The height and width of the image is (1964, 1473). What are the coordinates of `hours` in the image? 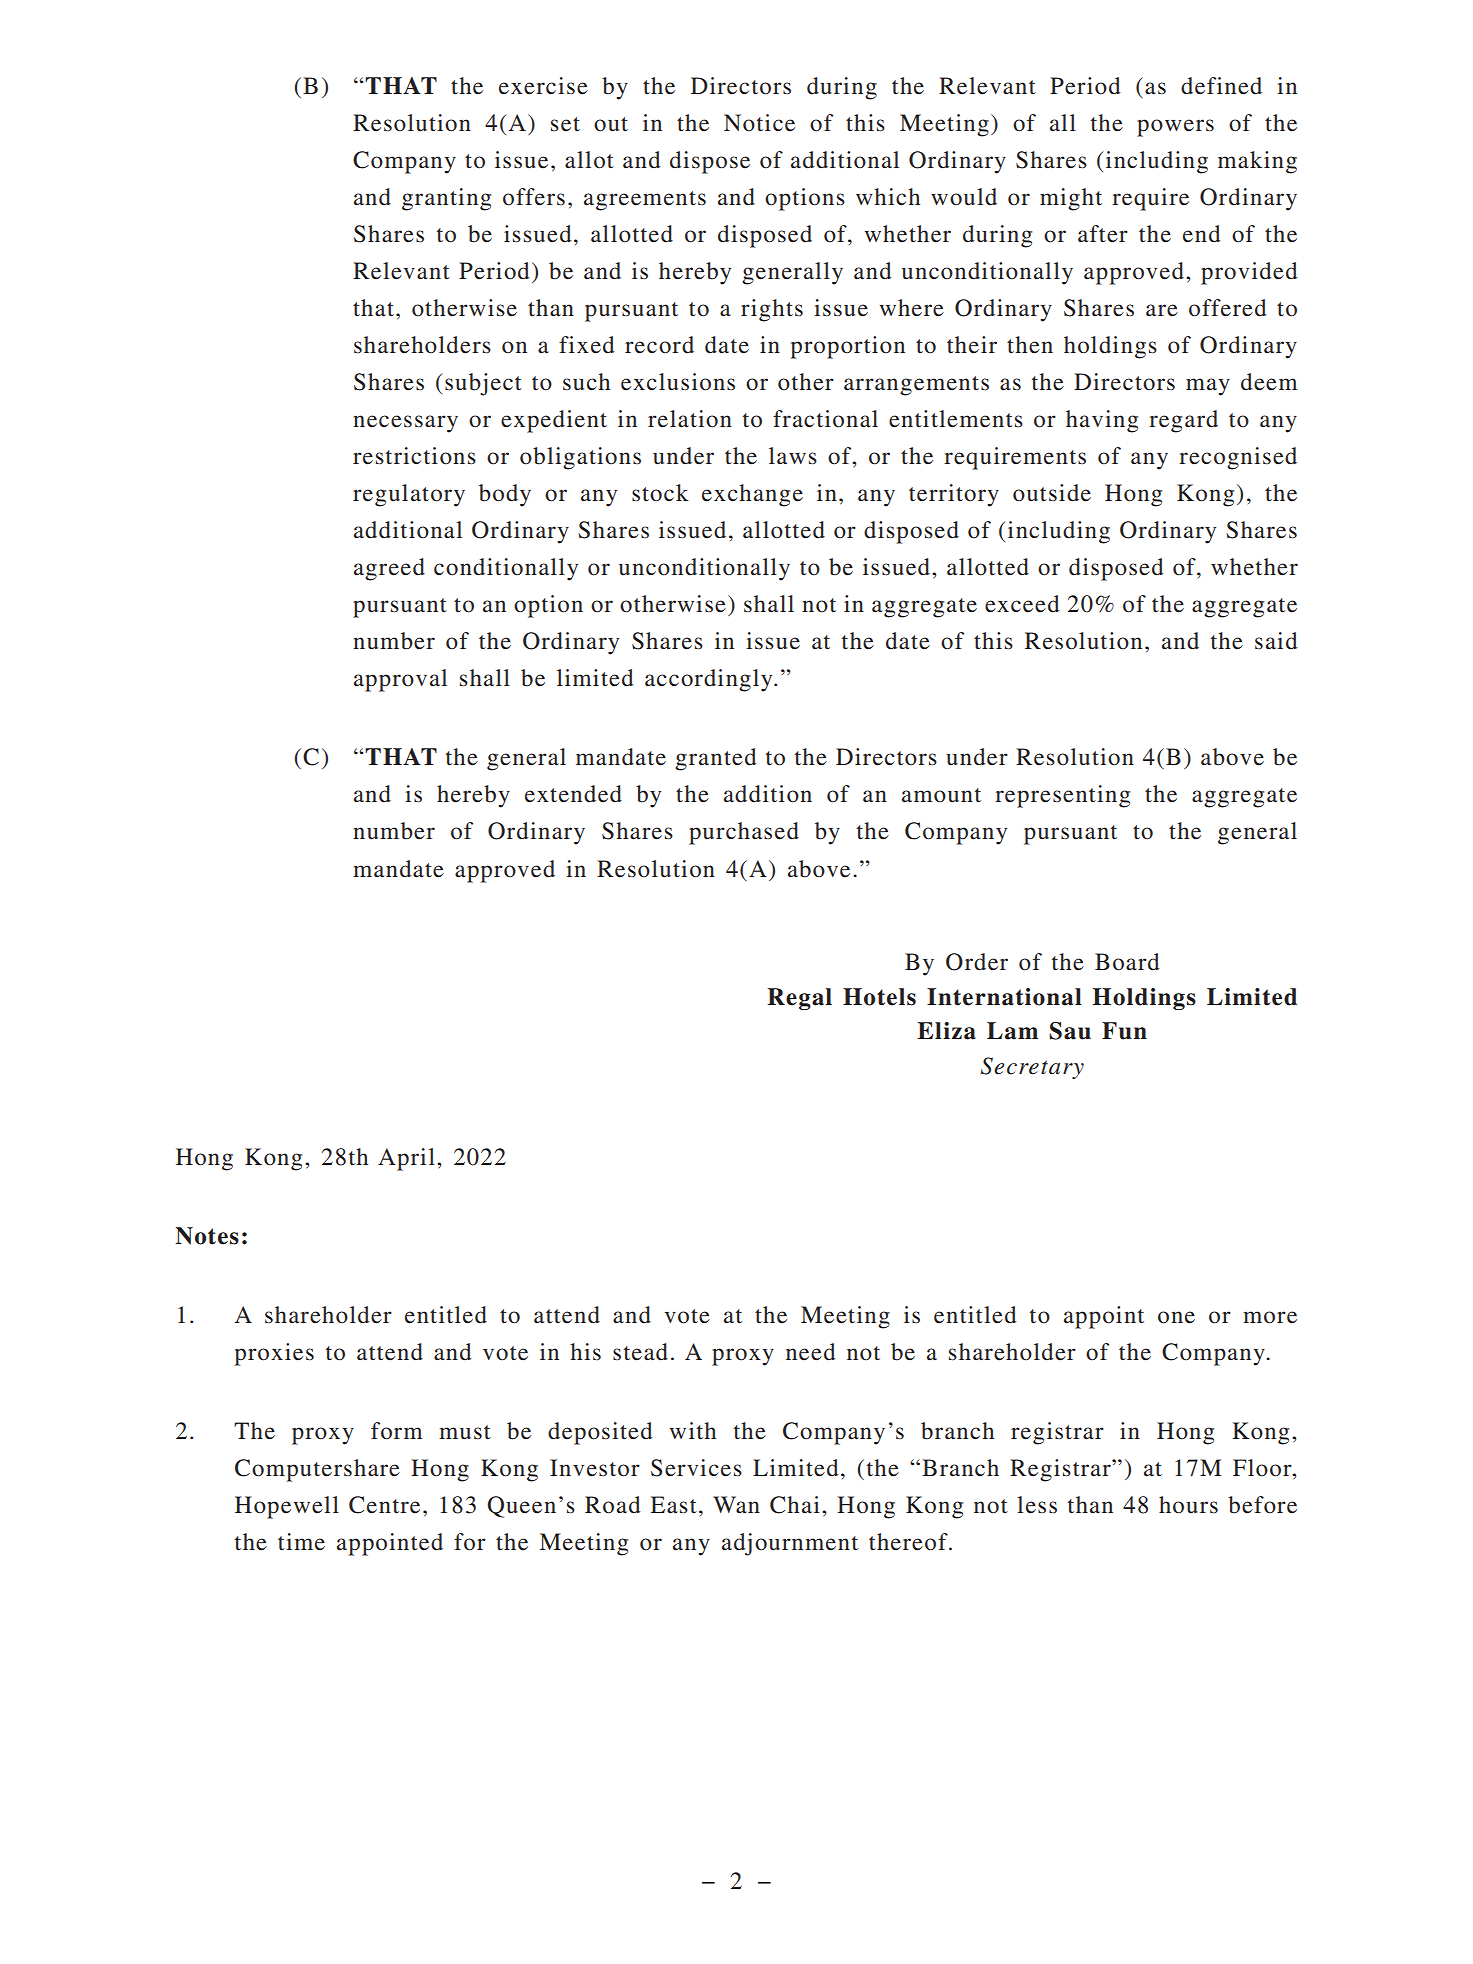 It's located at (1188, 1505).
